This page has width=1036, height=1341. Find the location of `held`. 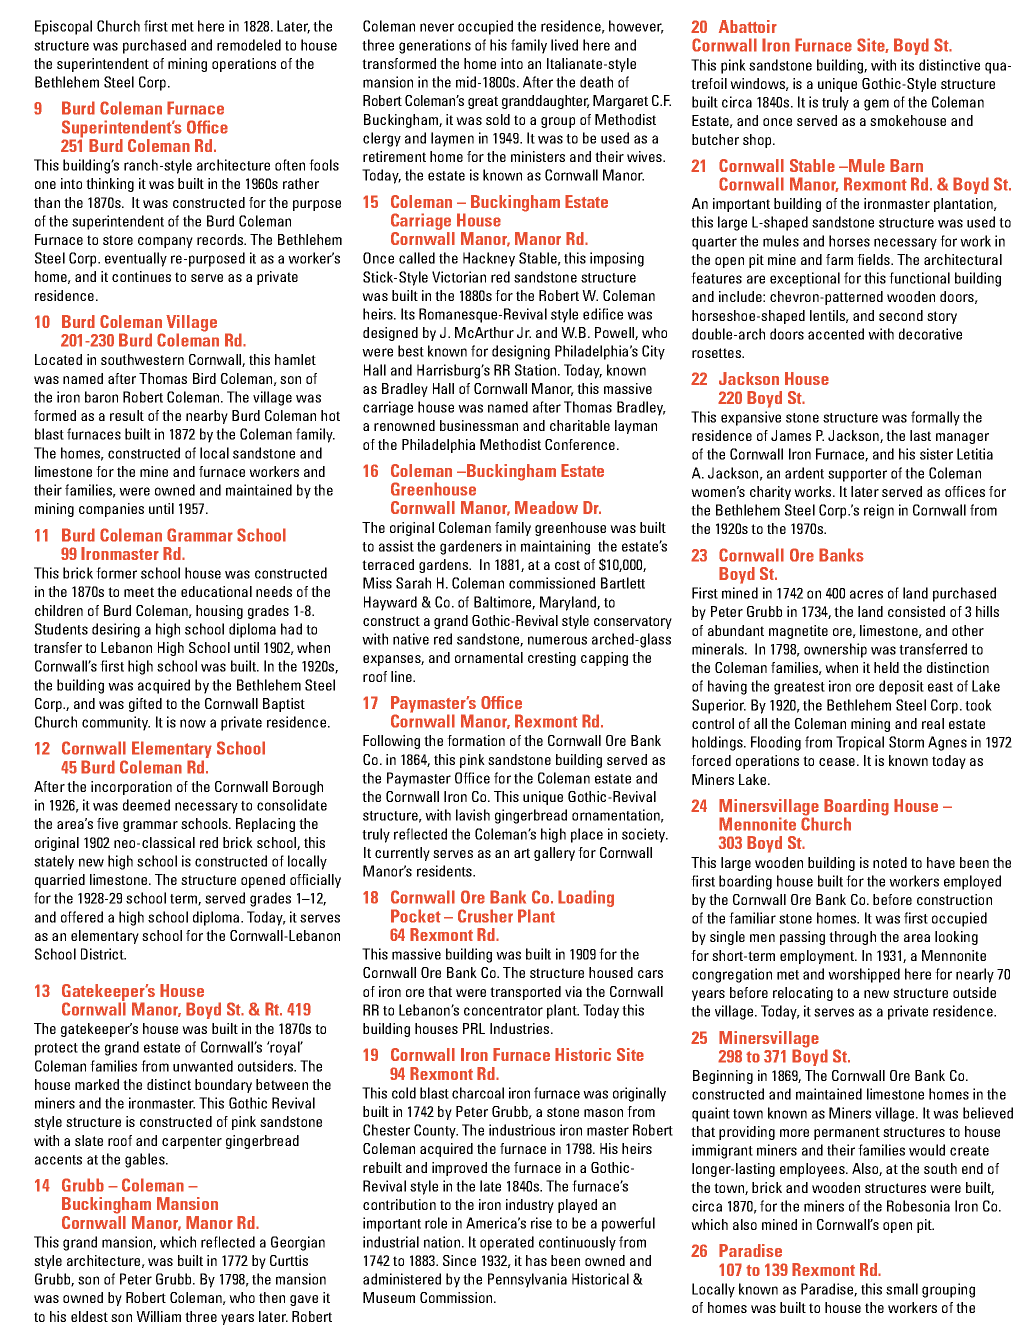

held is located at coordinates (886, 667).
